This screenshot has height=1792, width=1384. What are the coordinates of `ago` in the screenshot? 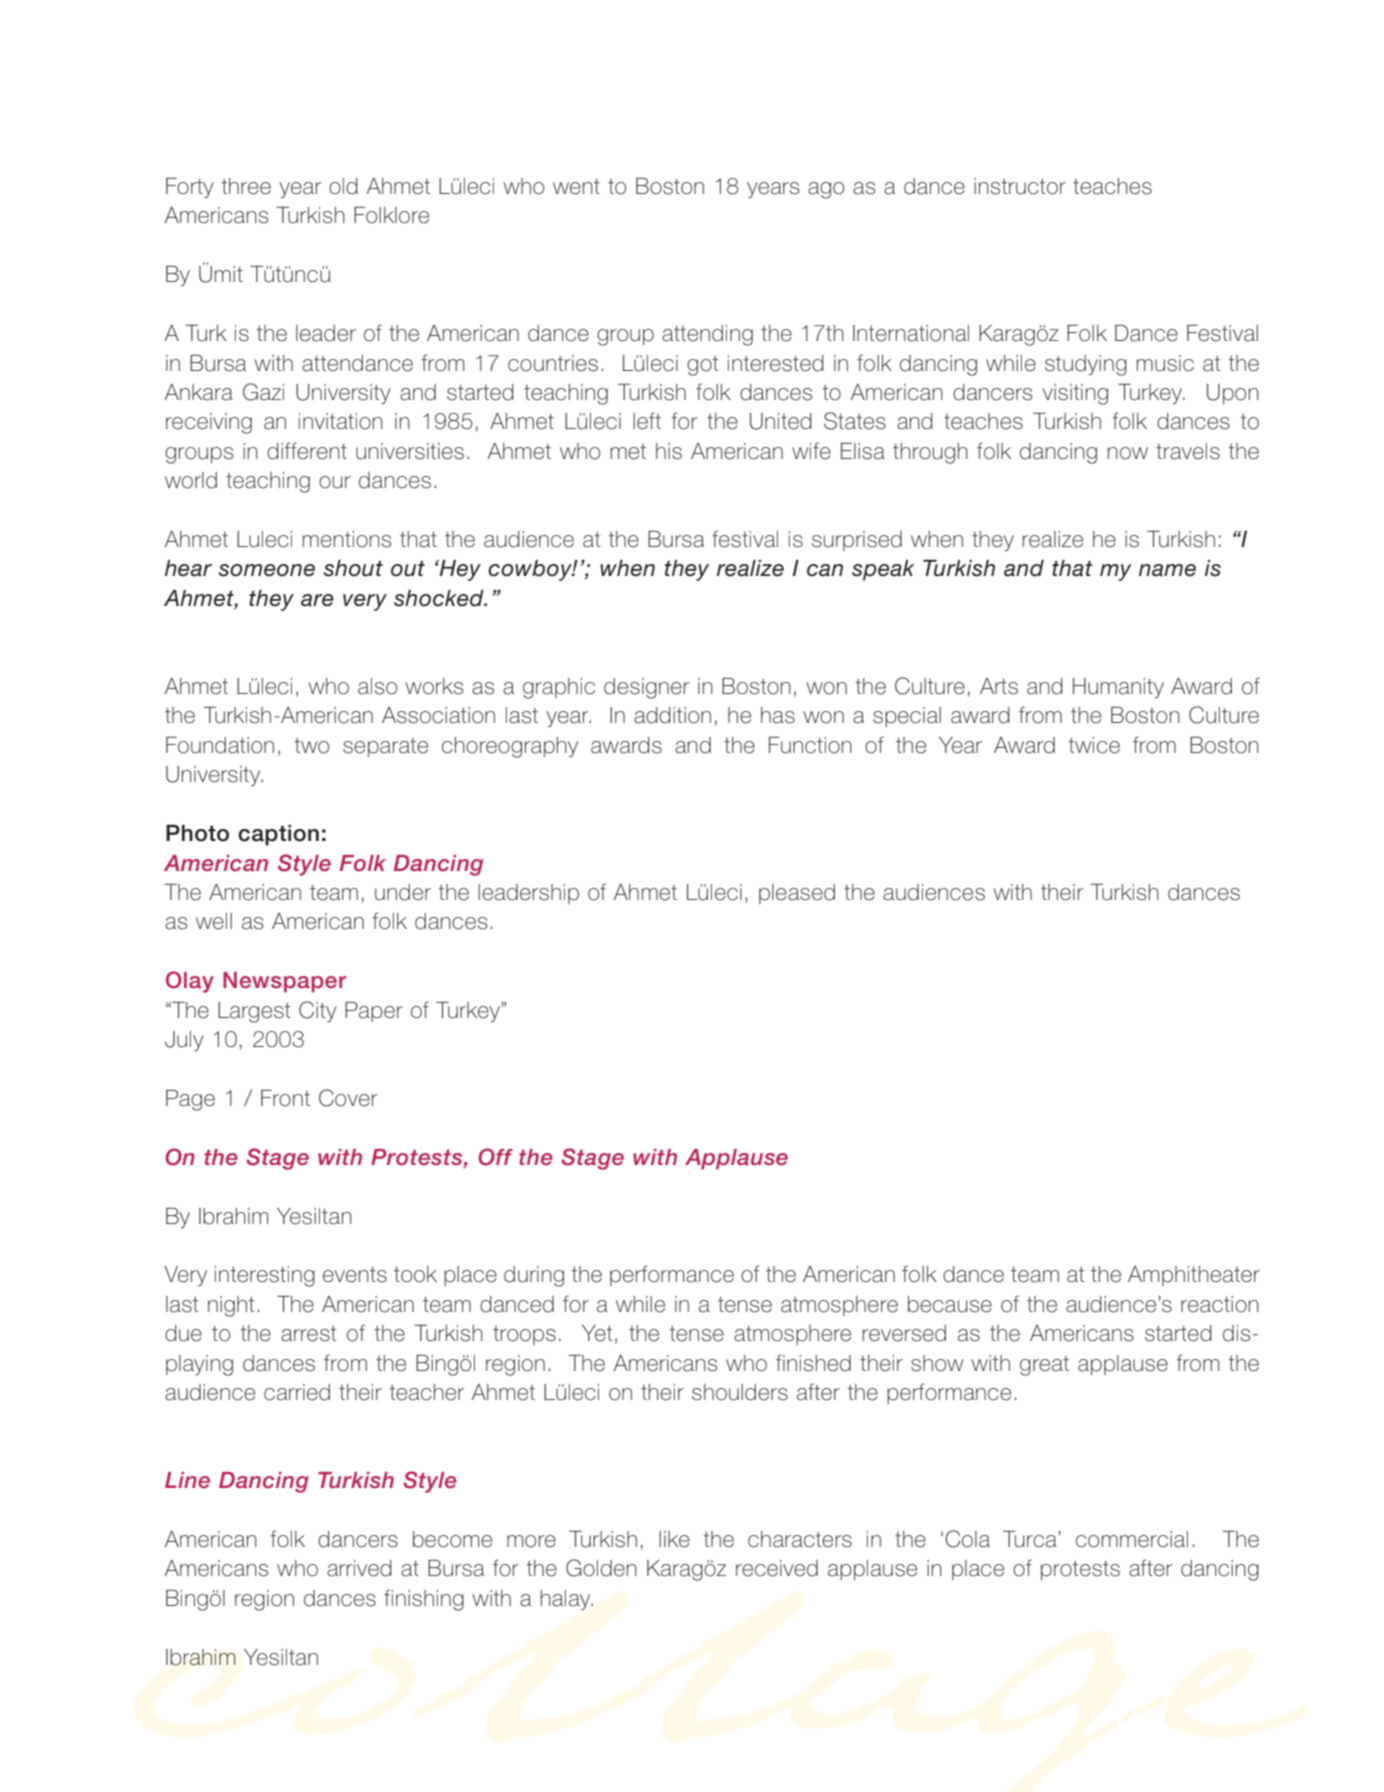 It's located at (826, 190).
